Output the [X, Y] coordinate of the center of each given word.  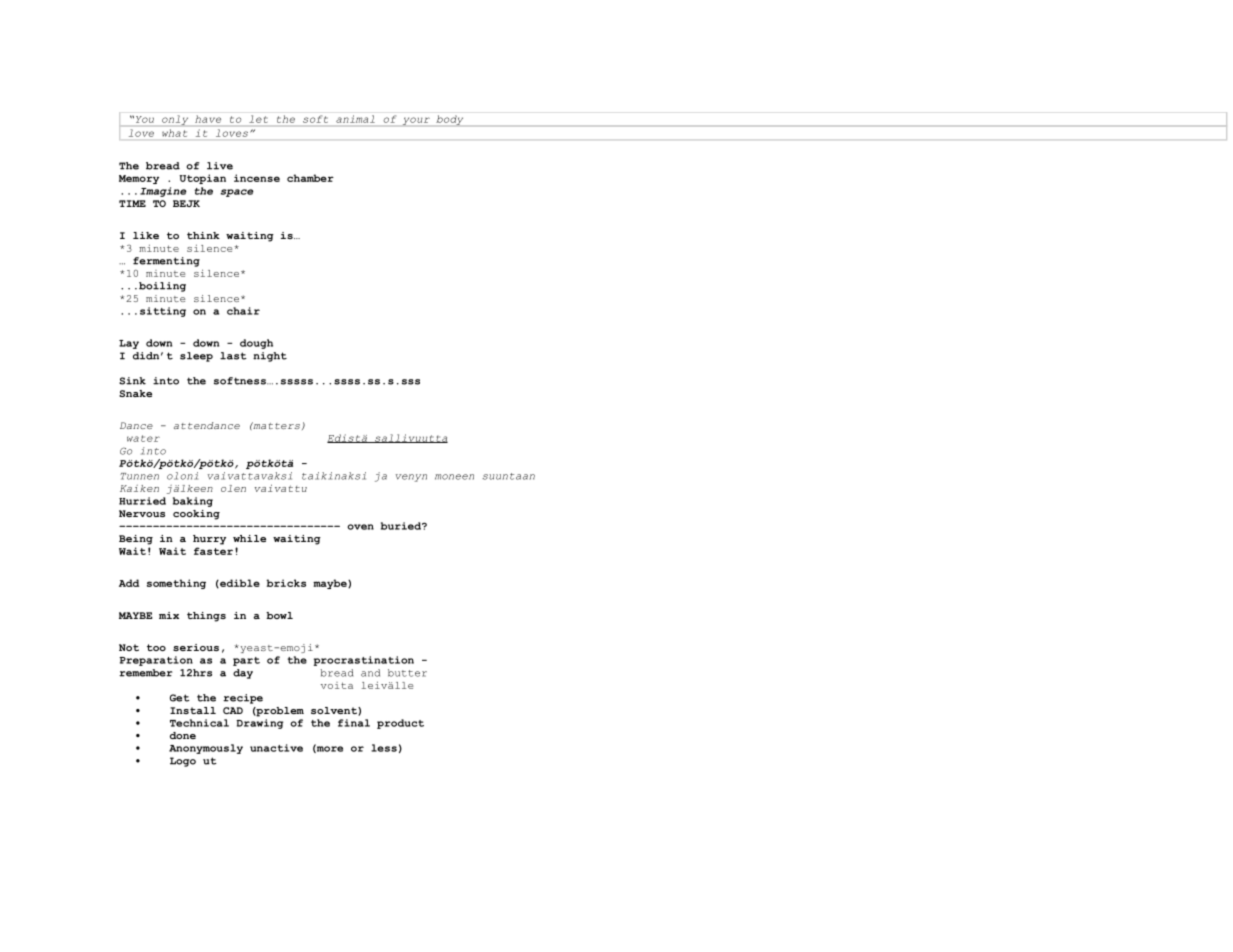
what [175, 133]
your [416, 121]
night [270, 357]
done [183, 735]
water [143, 438]
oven [360, 527]
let [258, 119]
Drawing [259, 724]
